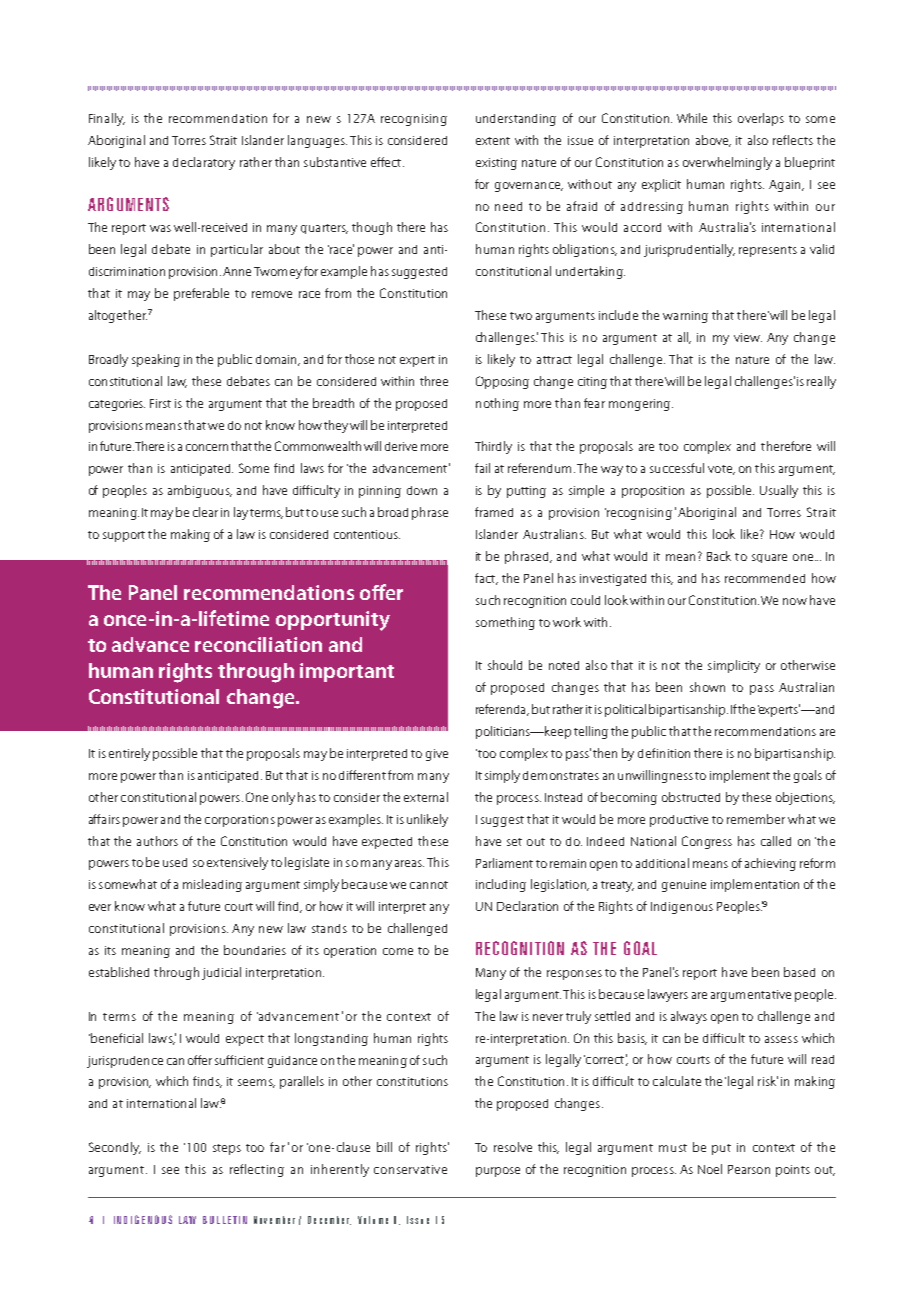 This image has height=1308, width=924. I want to click on steps, so click(227, 1149).
